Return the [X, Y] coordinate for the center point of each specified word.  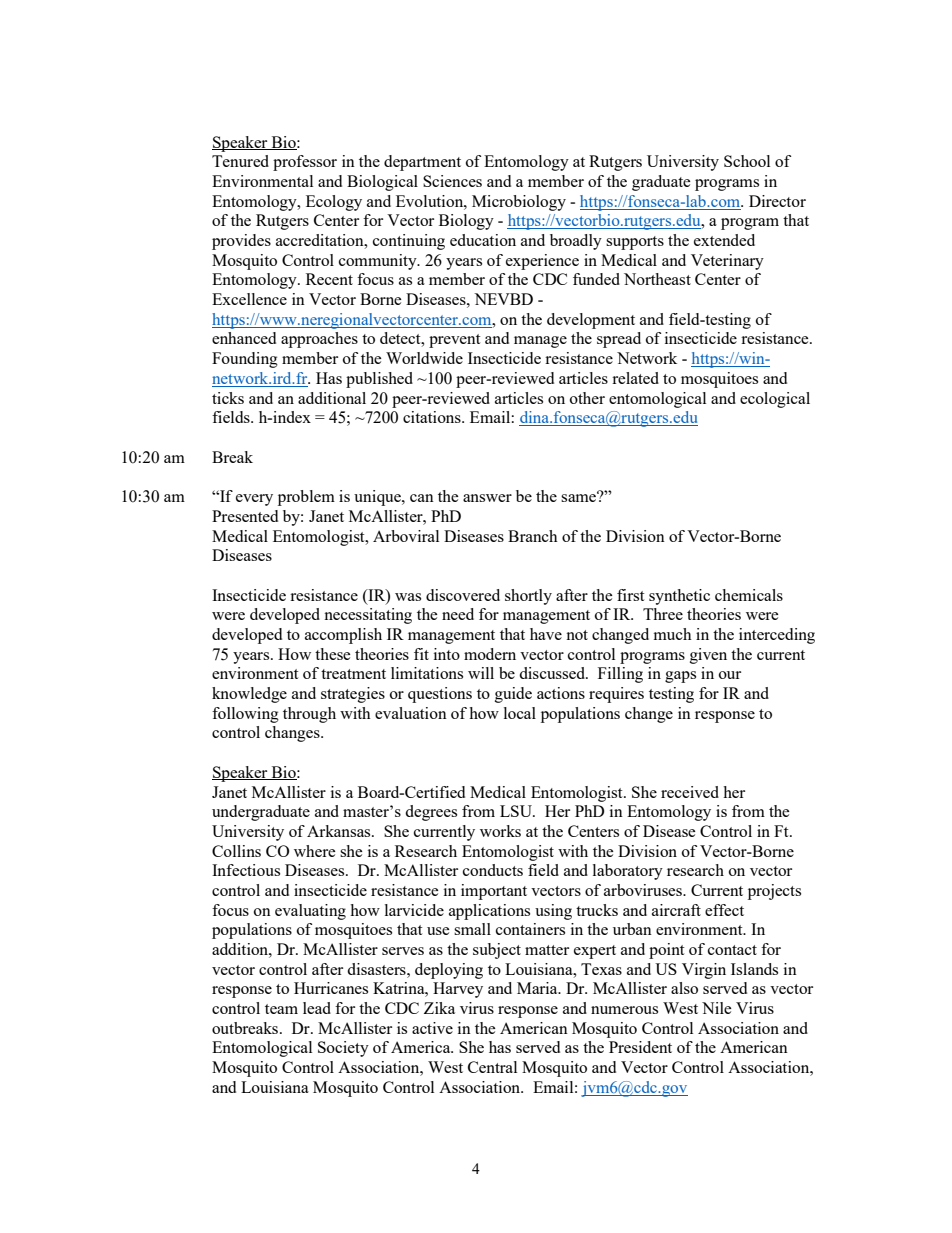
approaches [319, 340]
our [730, 675]
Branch [533, 536]
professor [305, 163]
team [281, 1009]
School [747, 161]
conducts [493, 870]
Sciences [452, 181]
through [309, 715]
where [315, 851]
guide [513, 695]
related [635, 378]
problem [306, 498]
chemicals [749, 595]
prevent [454, 341]
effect [724, 910]
